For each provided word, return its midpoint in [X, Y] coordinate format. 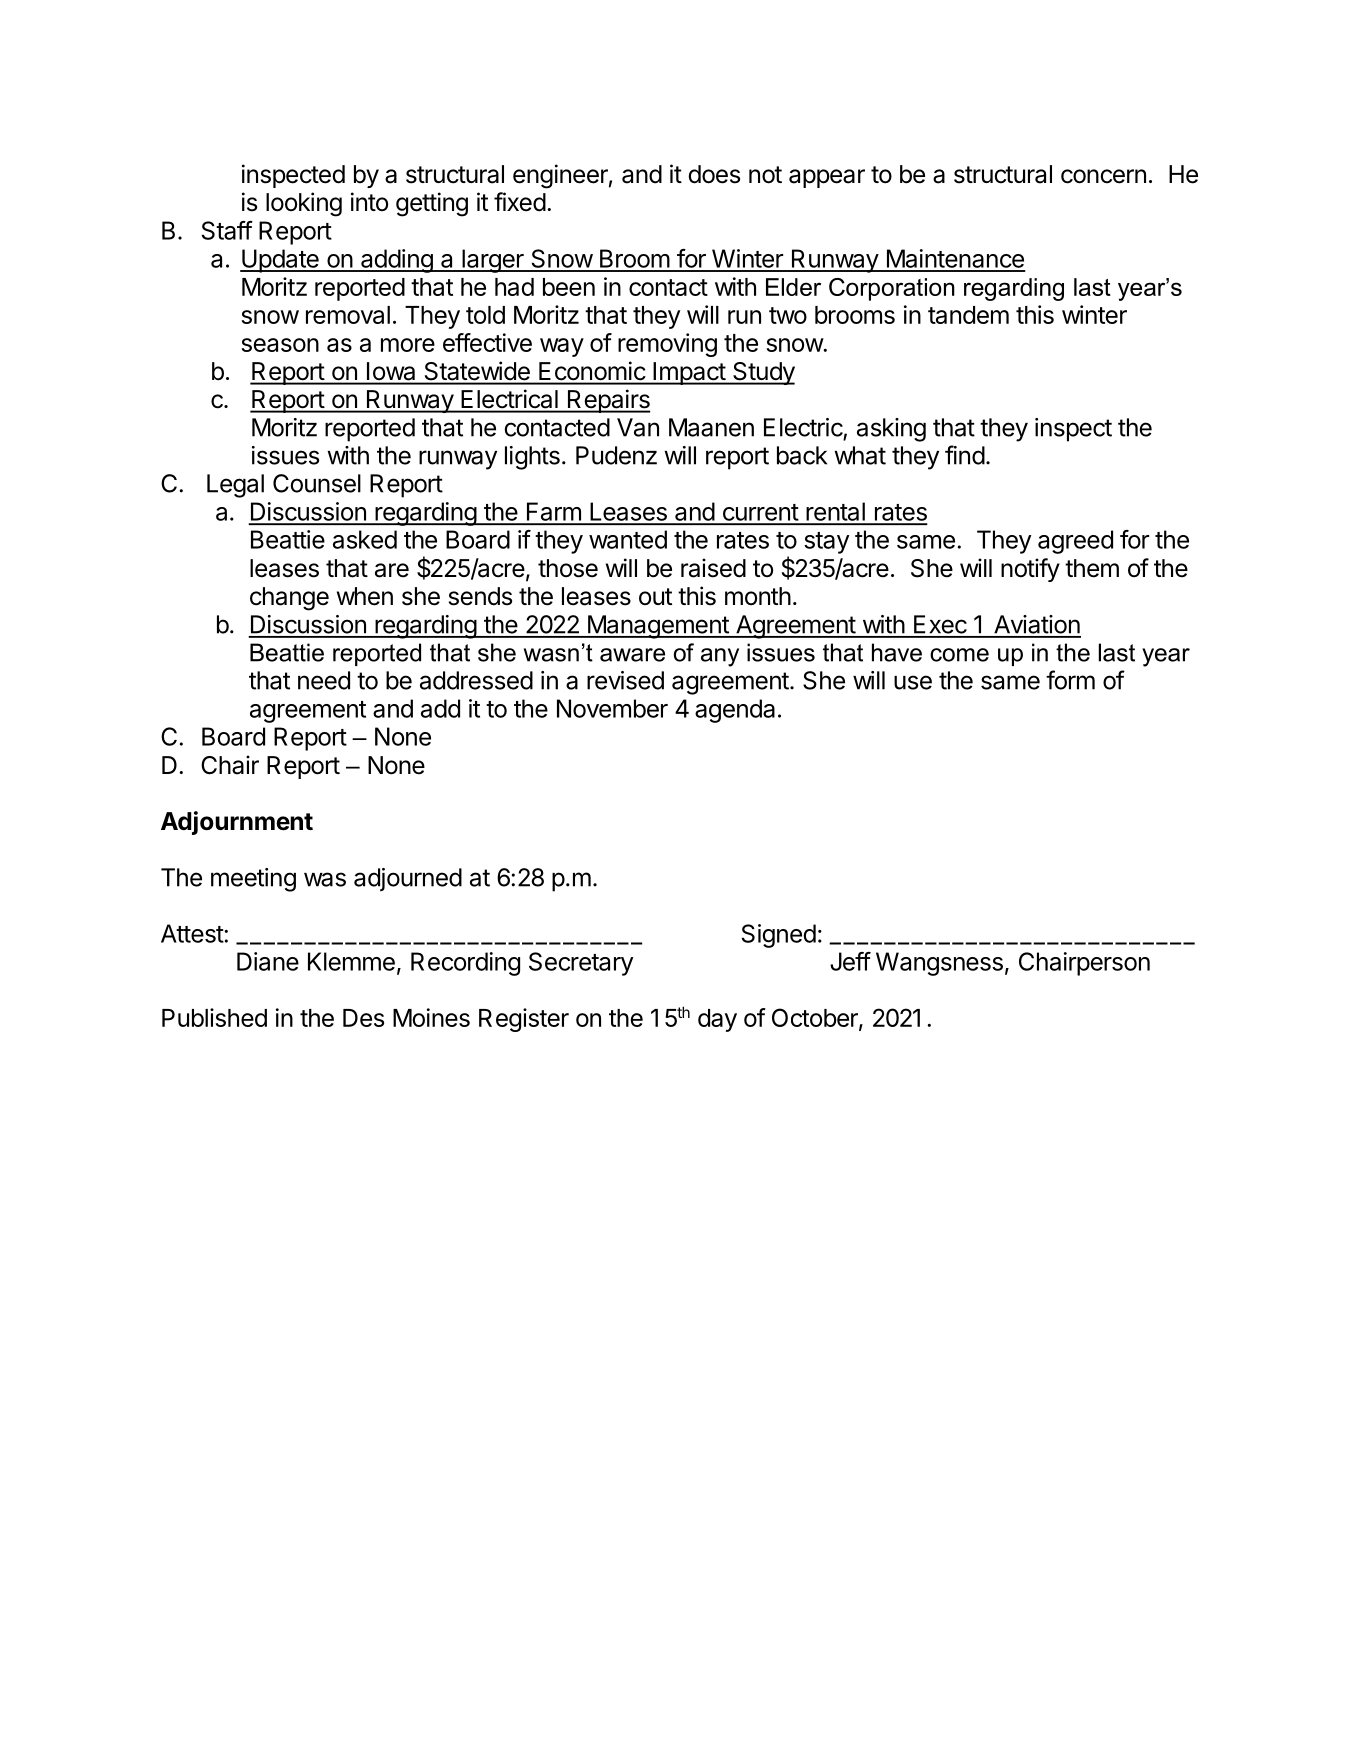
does [714, 174]
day [717, 1020]
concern [1103, 176]
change [289, 599]
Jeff [850, 961]
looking [304, 204]
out [655, 597]
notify [1030, 570]
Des [363, 1018]
